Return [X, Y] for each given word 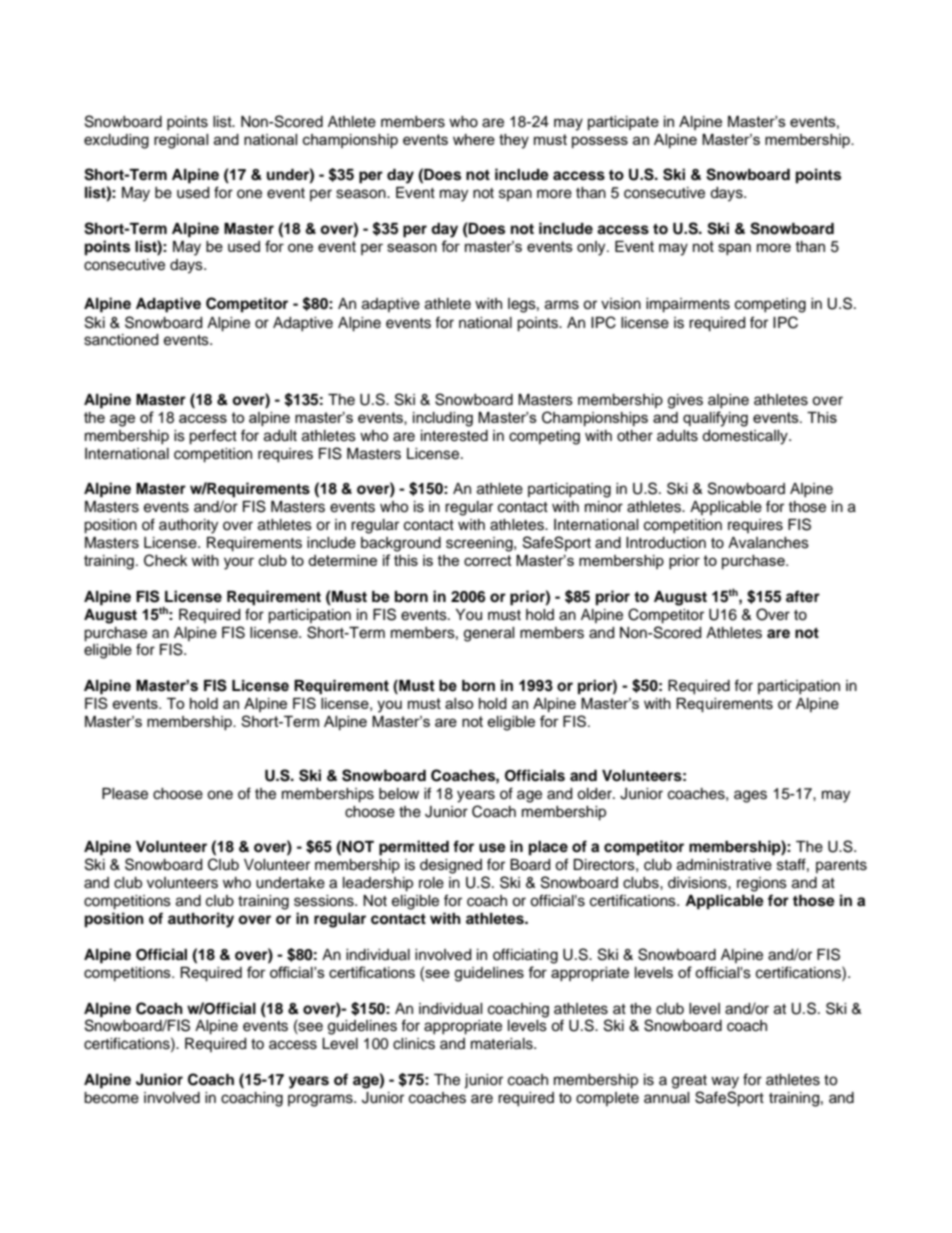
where [474, 139]
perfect [213, 437]
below [399, 794]
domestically [746, 437]
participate [623, 123]
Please [125, 794]
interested [454, 436]
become [111, 1098]
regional [181, 141]
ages [750, 796]
